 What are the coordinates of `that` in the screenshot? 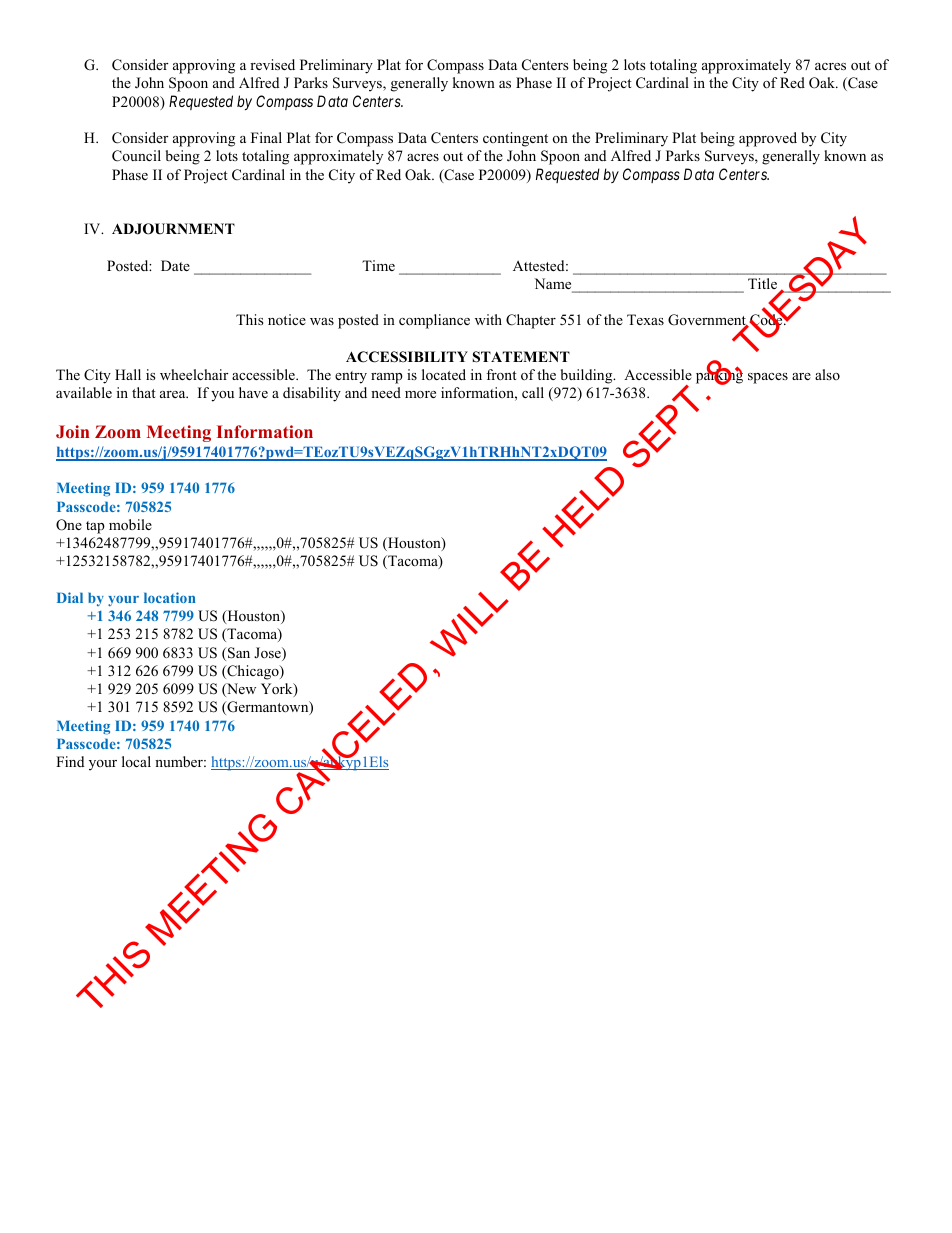 It's located at (144, 392).
